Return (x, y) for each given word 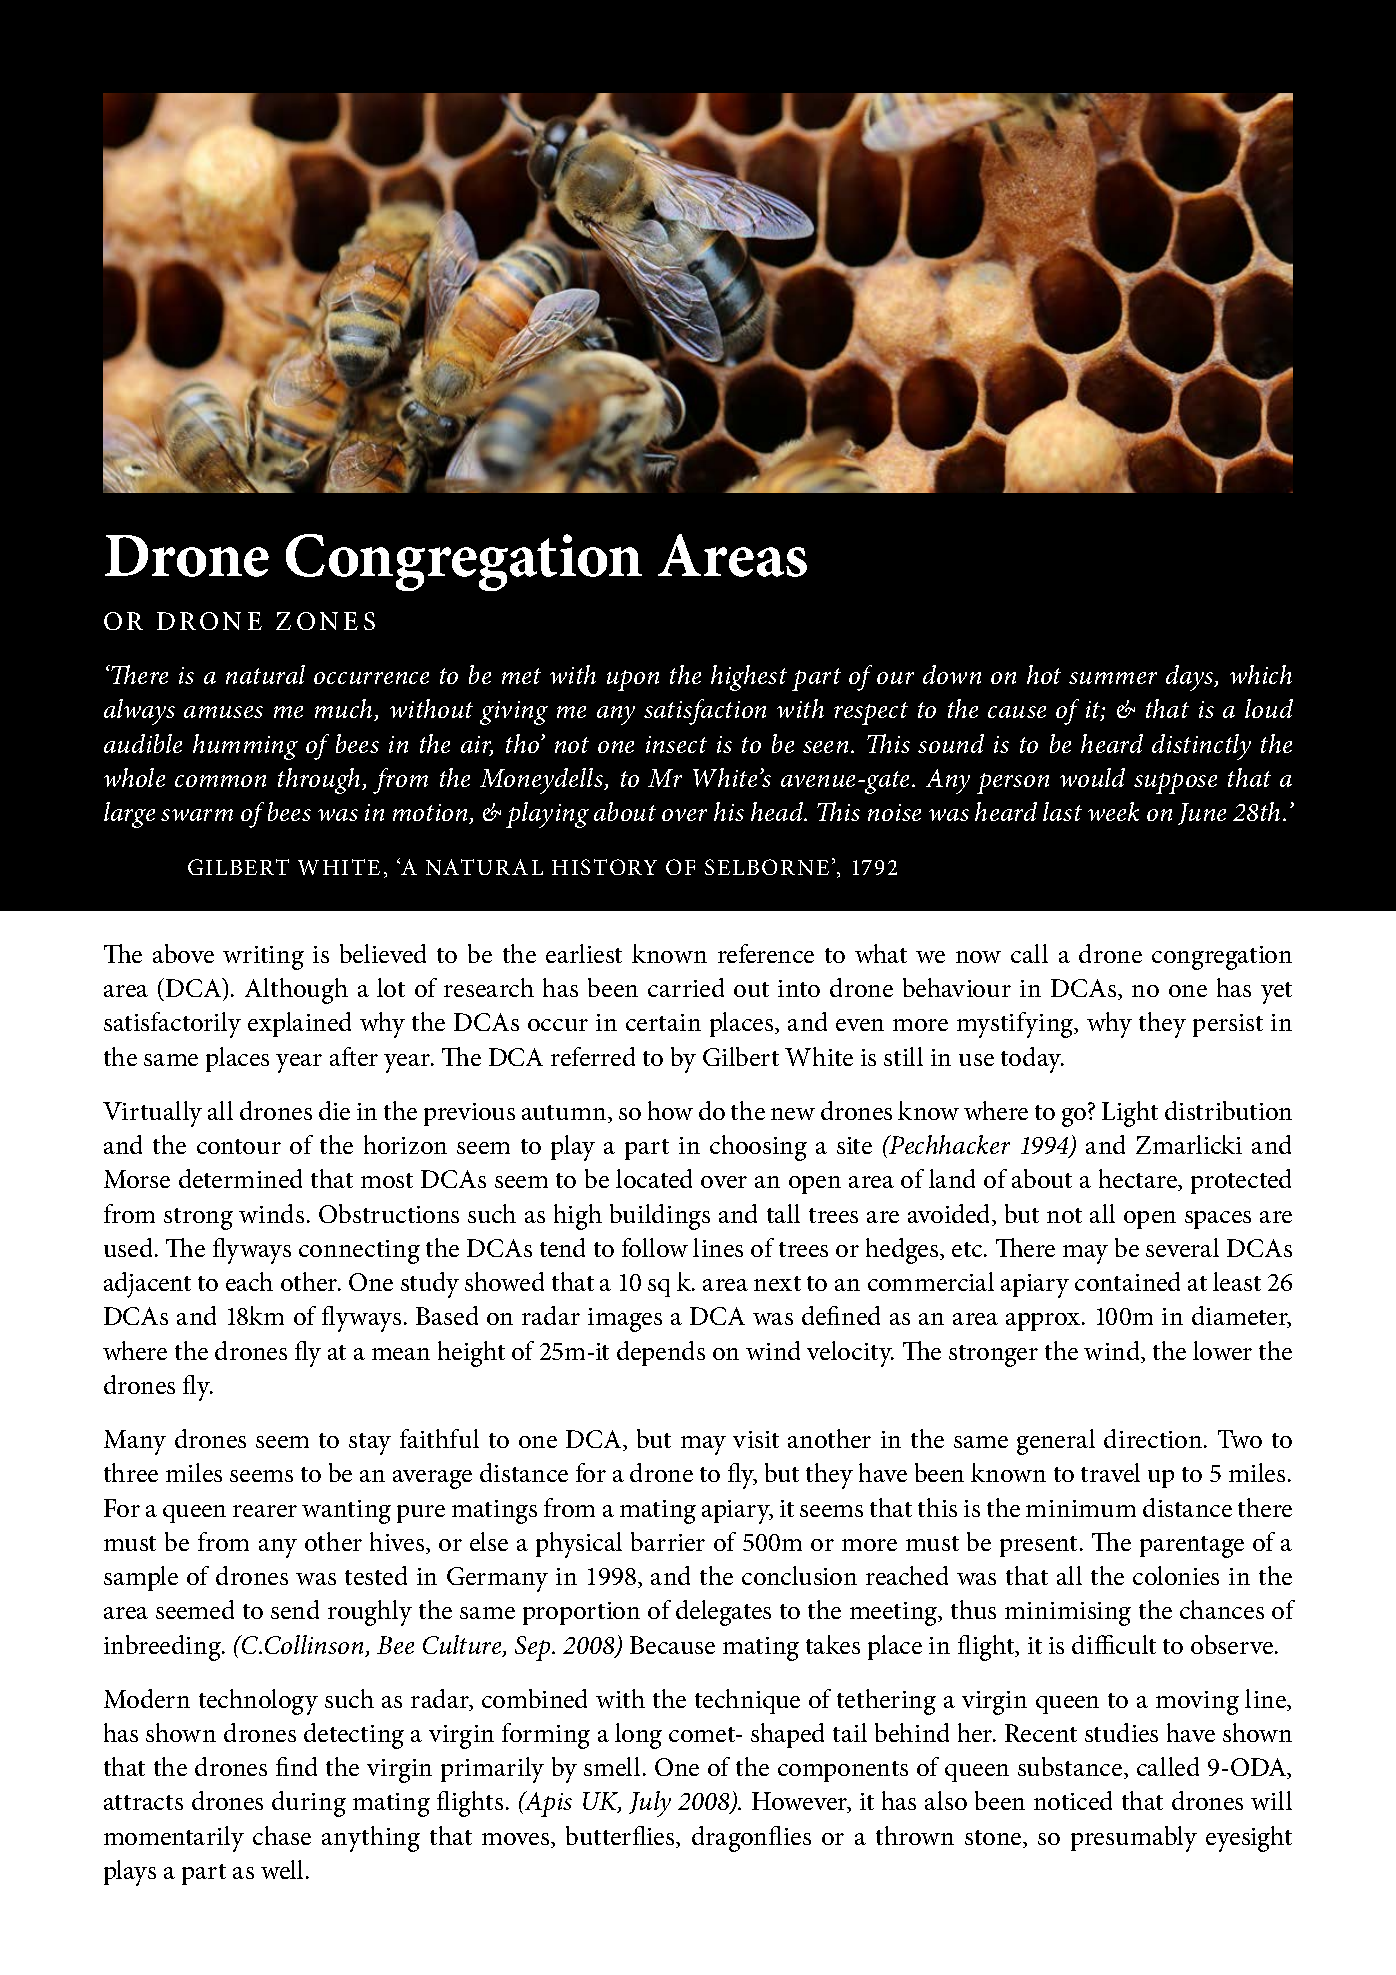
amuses (223, 712)
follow (655, 1247)
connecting (359, 1252)
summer (1113, 678)
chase (282, 1835)
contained (1127, 1281)
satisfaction (705, 712)
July (650, 1804)
